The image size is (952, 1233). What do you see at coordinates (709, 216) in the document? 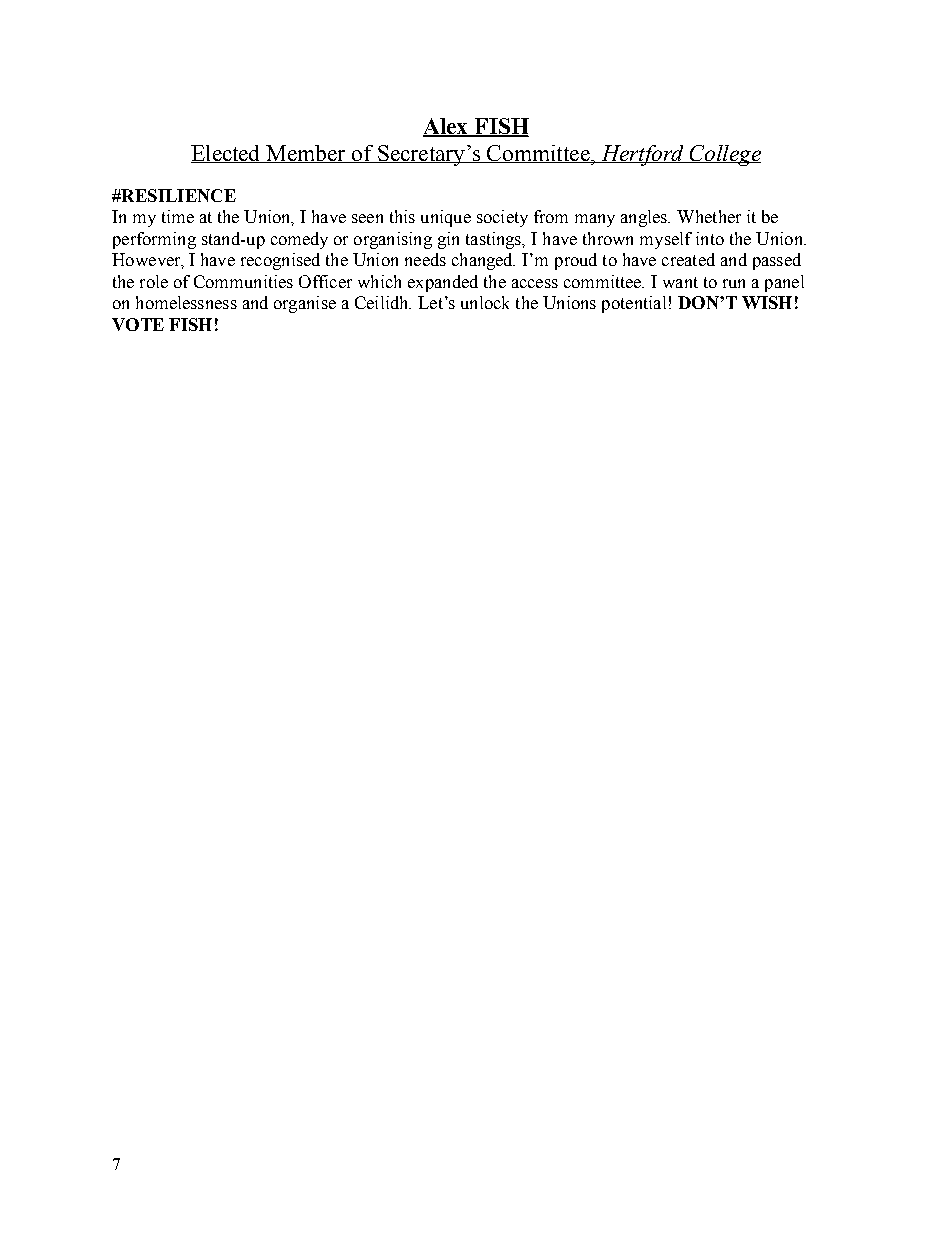
I see `Whether` at bounding box center [709, 216].
